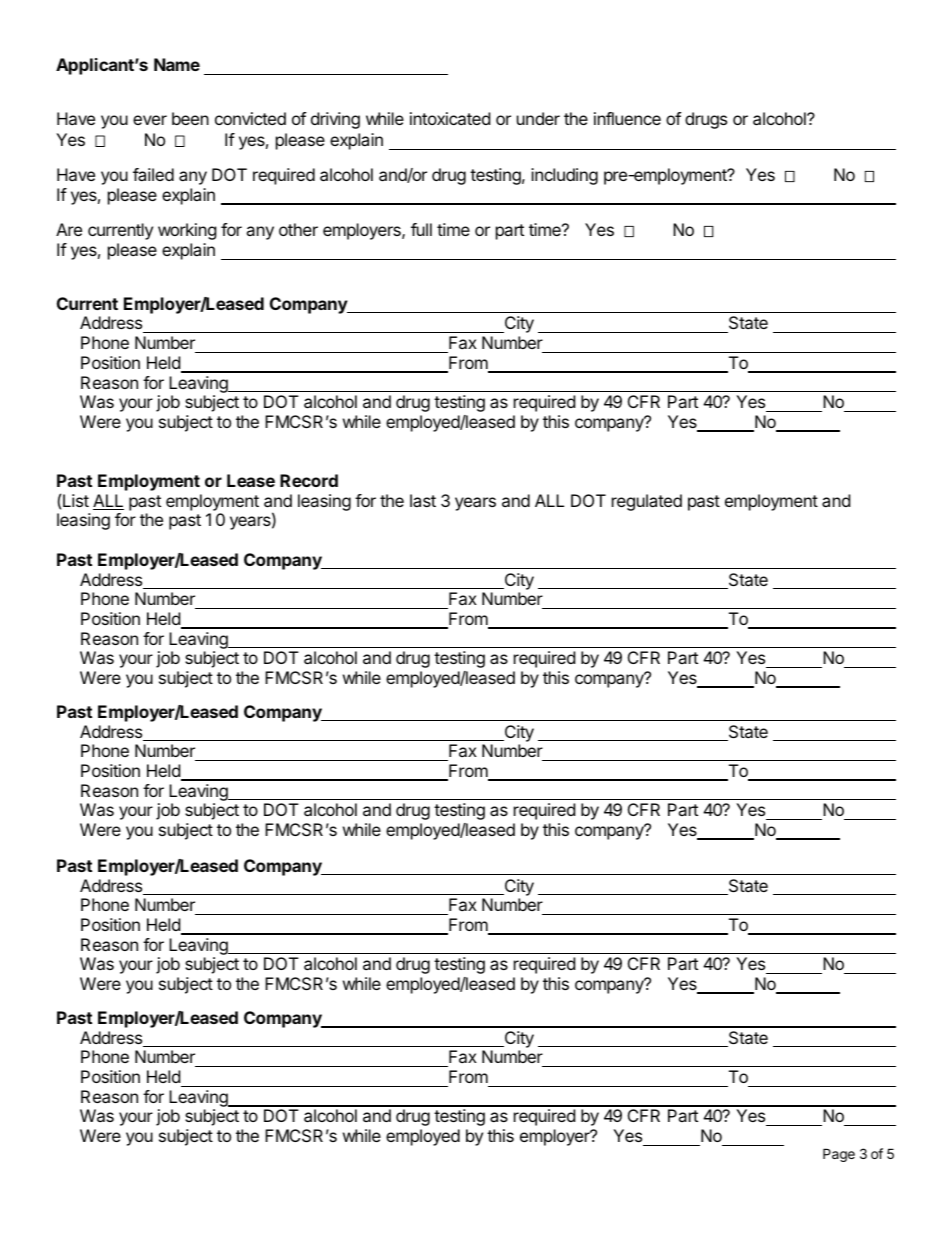  Describe the element at coordinates (627, 118) in the image. I see `influence` at that location.
